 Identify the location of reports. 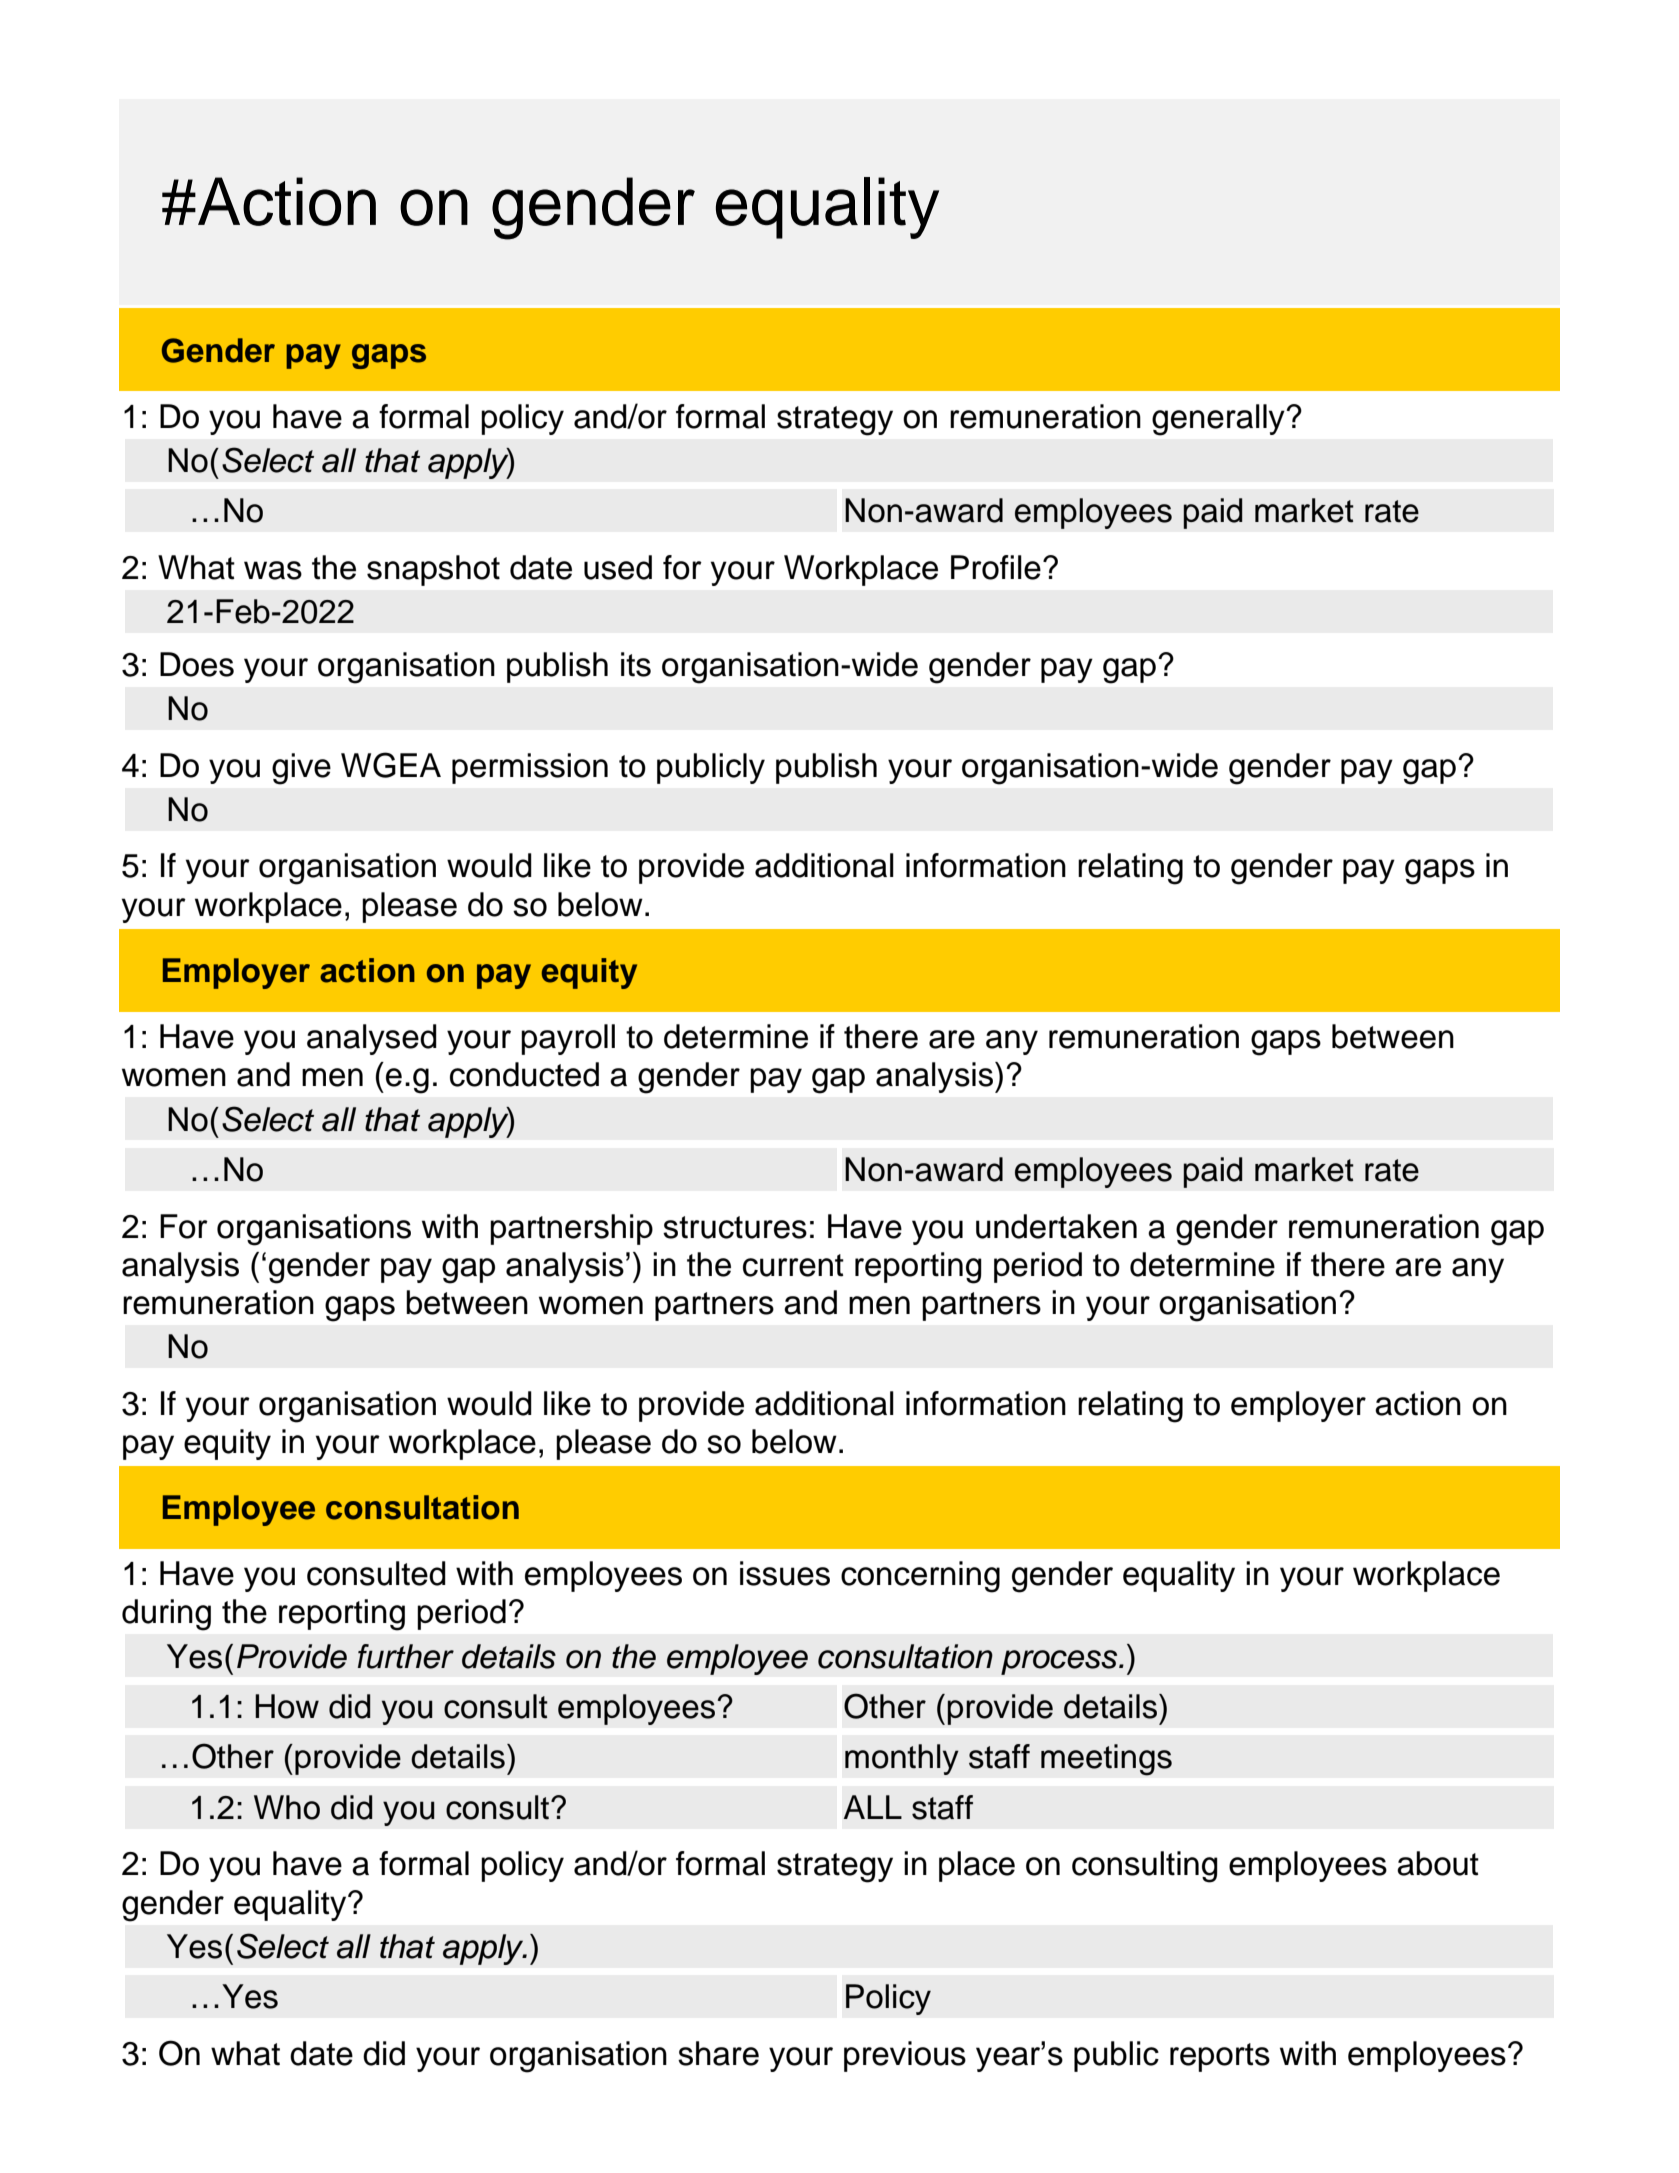
(1220, 2057).
